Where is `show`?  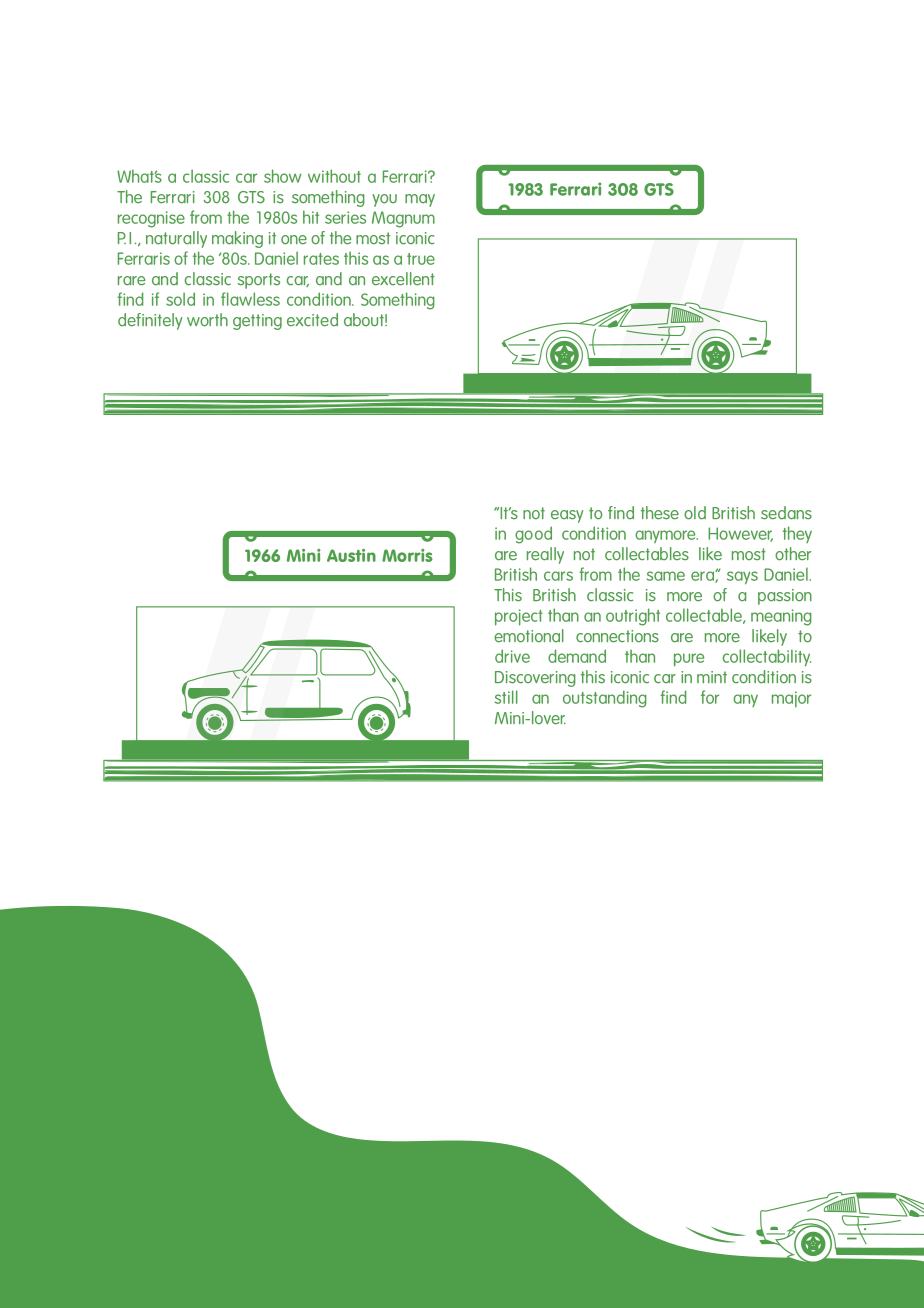 show is located at coordinates (283, 176).
